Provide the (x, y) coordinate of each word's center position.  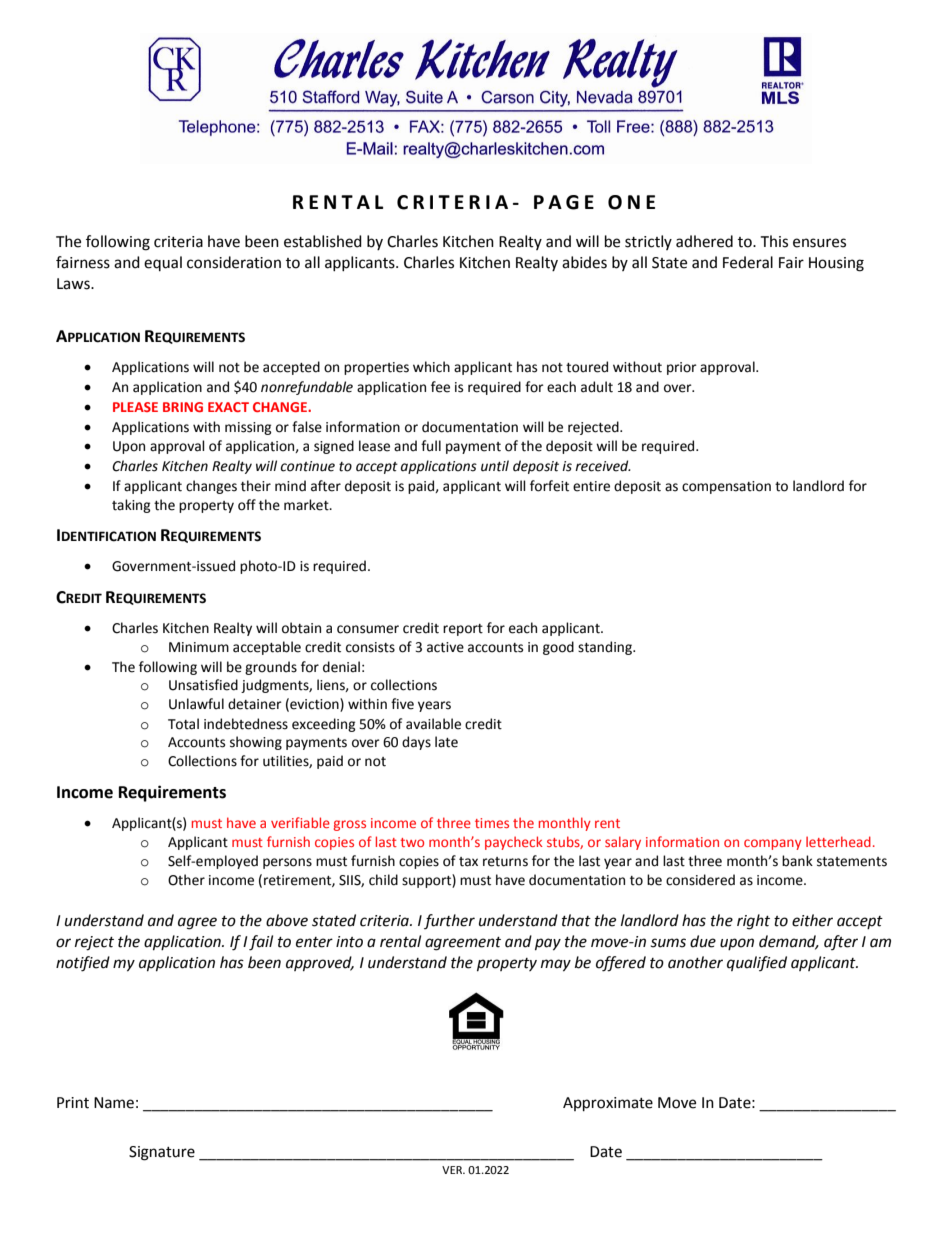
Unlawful (196, 704)
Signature (162, 1153)
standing (606, 648)
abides (584, 262)
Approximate (608, 1104)
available (433, 724)
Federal (748, 262)
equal (163, 263)
